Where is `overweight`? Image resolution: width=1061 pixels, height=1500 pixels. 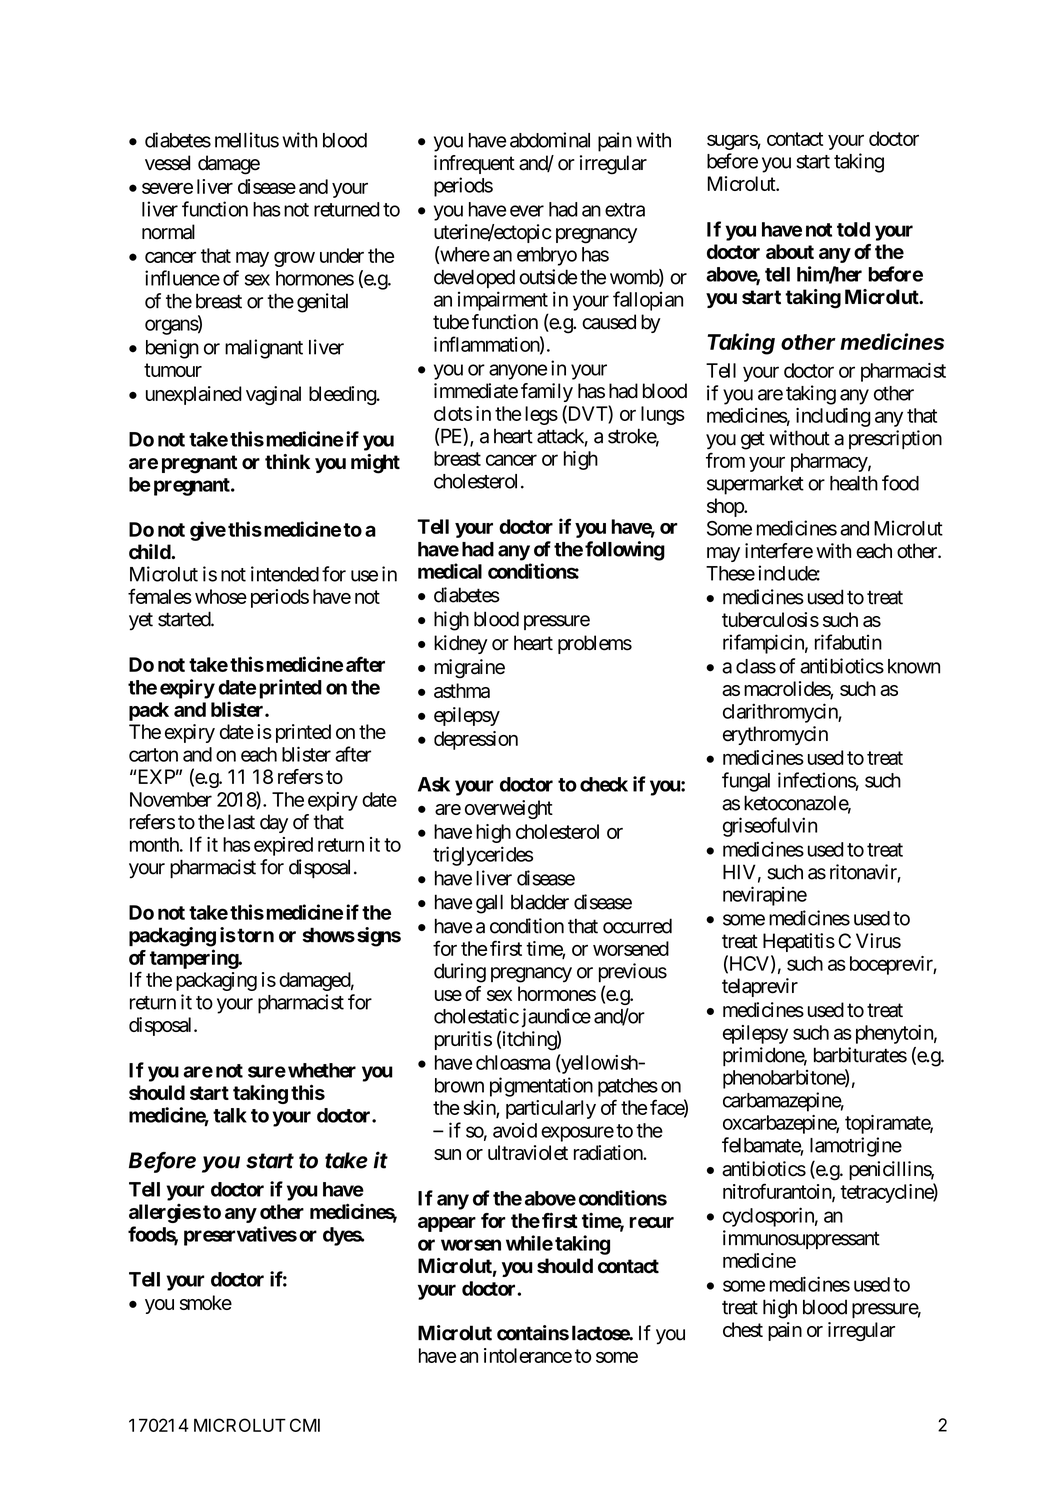
overweight is located at coordinates (509, 809).
